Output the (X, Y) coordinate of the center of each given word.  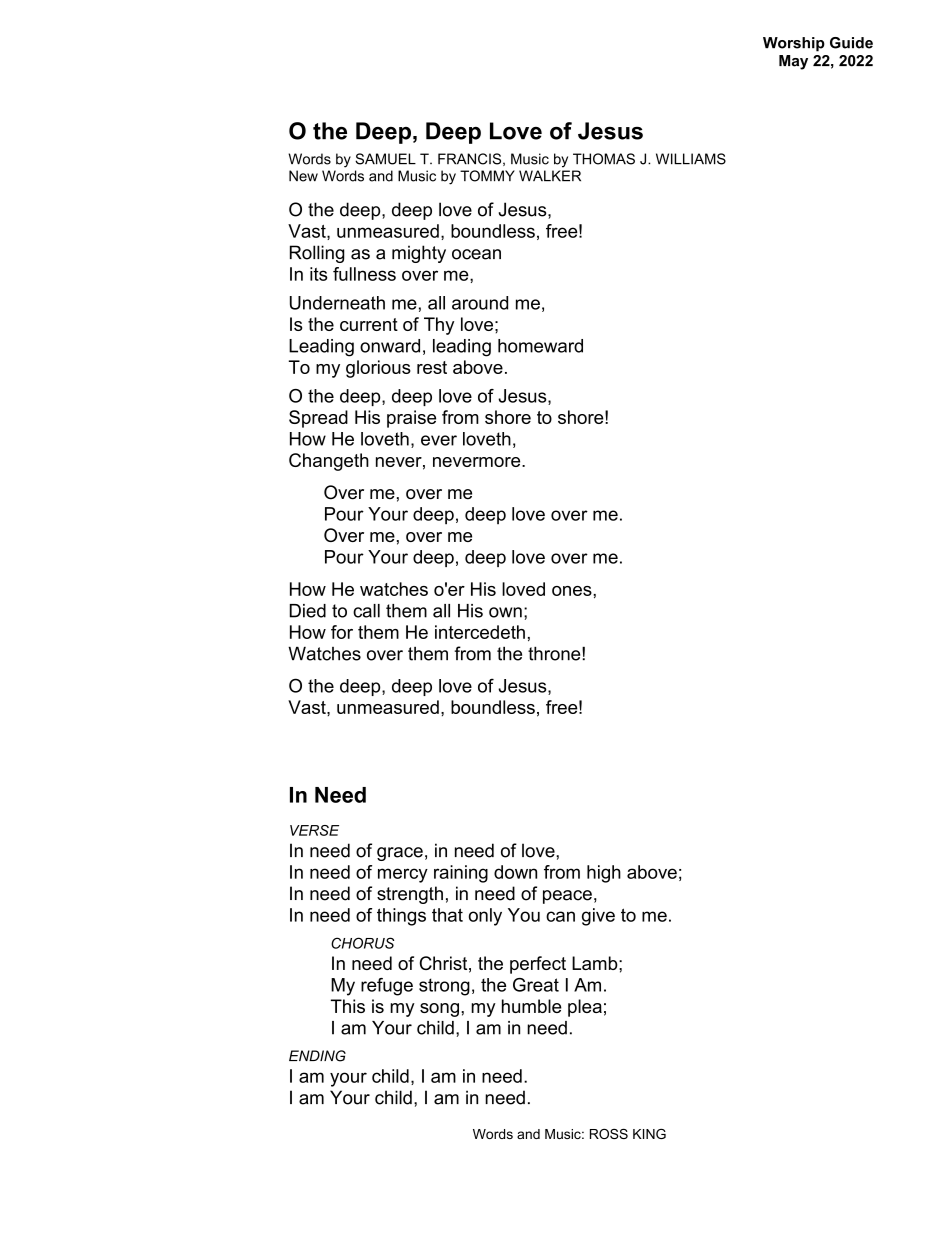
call (366, 611)
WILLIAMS (691, 159)
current (369, 324)
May (793, 62)
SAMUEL (385, 159)
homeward (540, 346)
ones (573, 591)
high (604, 874)
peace (567, 897)
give (598, 917)
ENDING (317, 1056)
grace (400, 854)
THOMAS (604, 159)
